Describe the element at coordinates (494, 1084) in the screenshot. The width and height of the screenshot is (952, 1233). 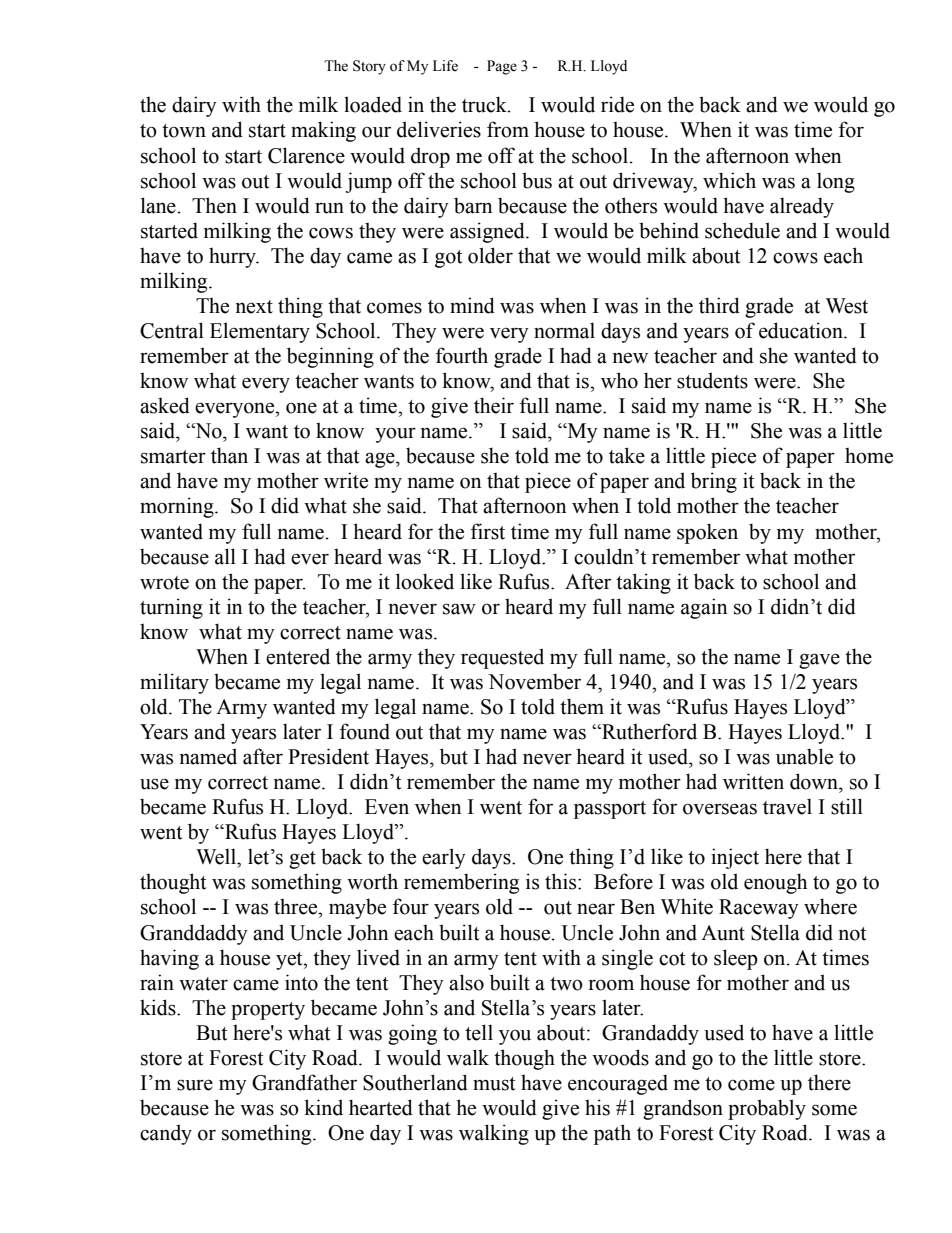
I see `must` at that location.
